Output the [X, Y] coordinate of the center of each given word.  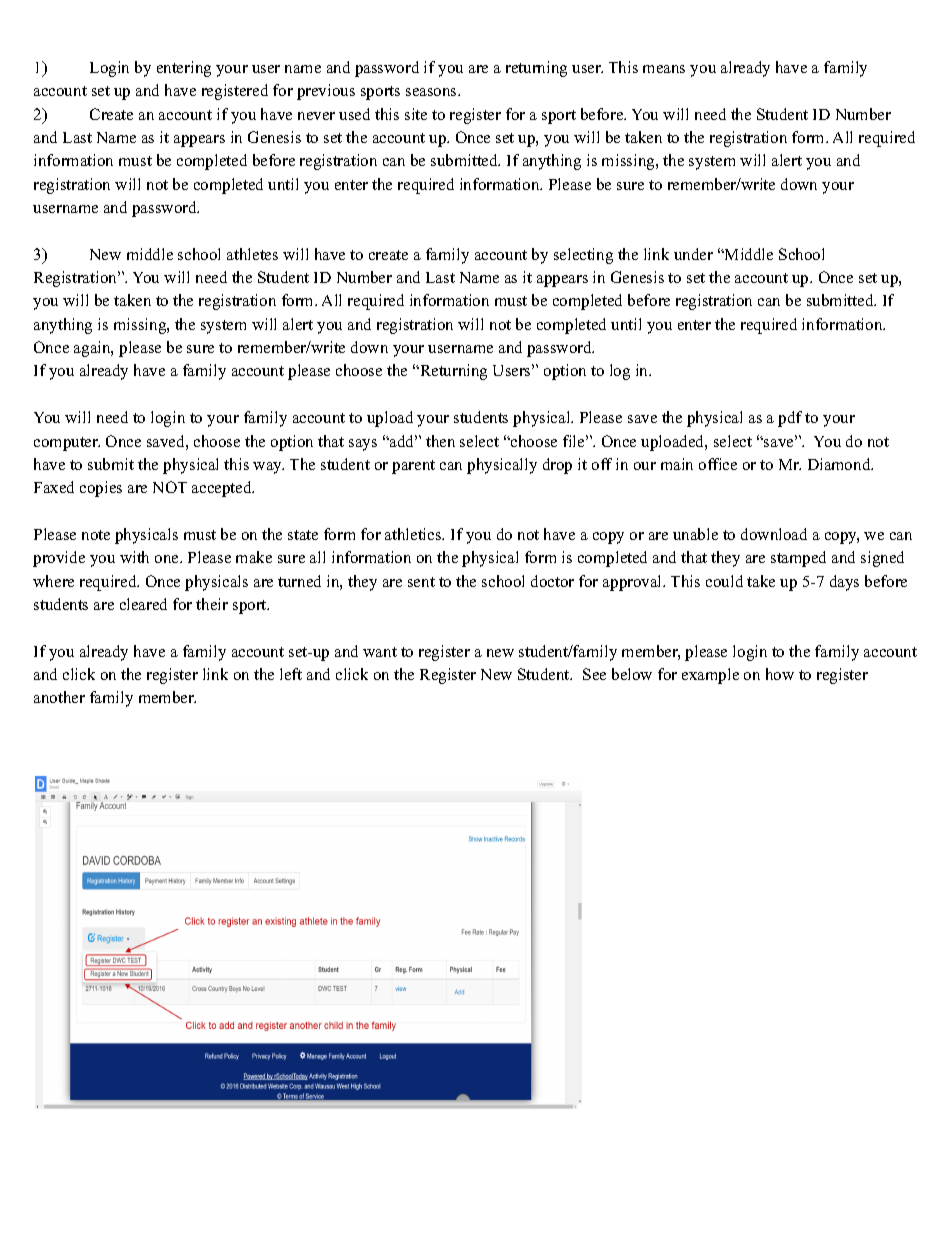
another [59, 697]
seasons [432, 92]
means [664, 69]
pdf [790, 419]
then [440, 441]
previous [326, 92]
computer [67, 444]
